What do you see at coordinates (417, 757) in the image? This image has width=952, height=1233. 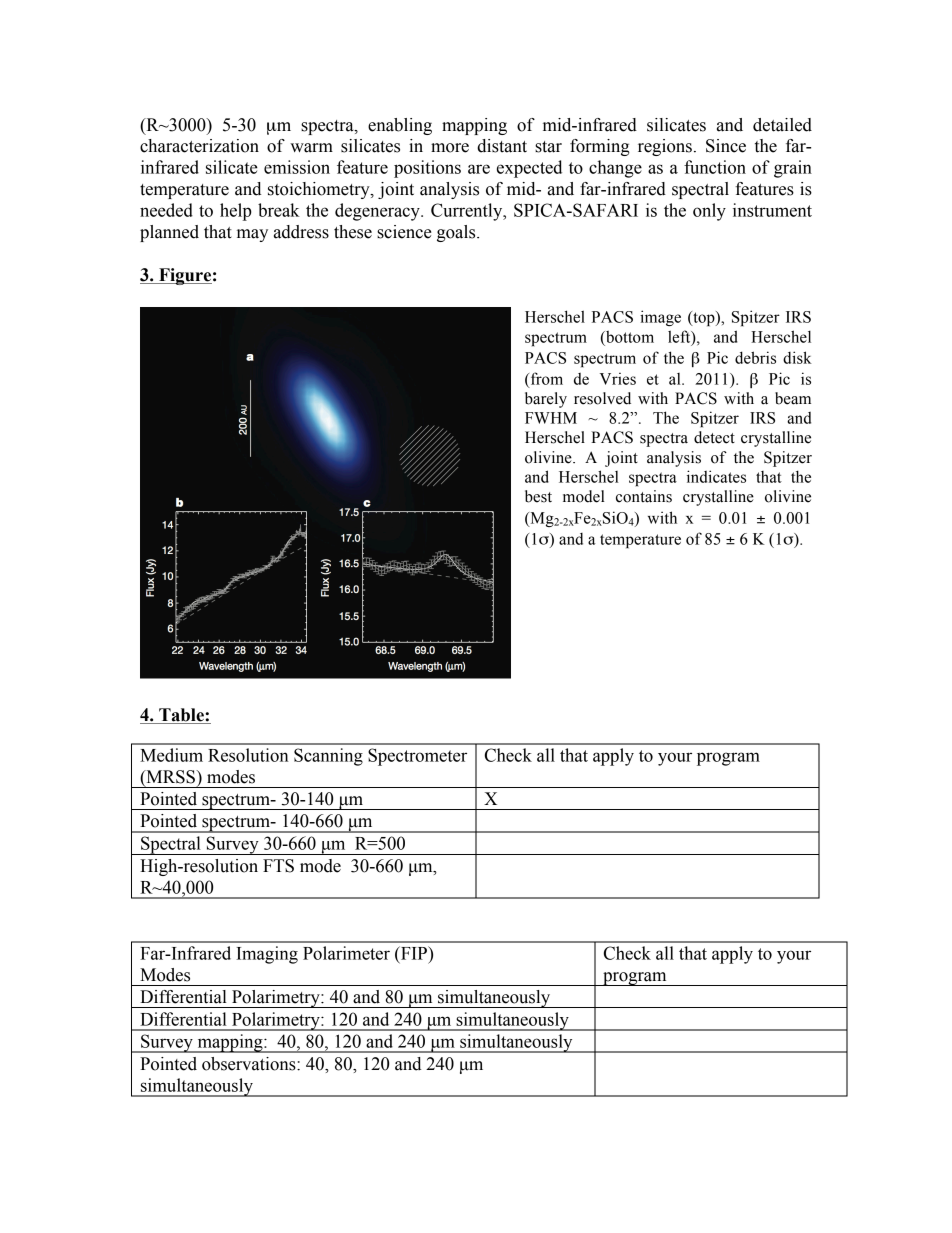 I see `Spectrometer` at bounding box center [417, 757].
